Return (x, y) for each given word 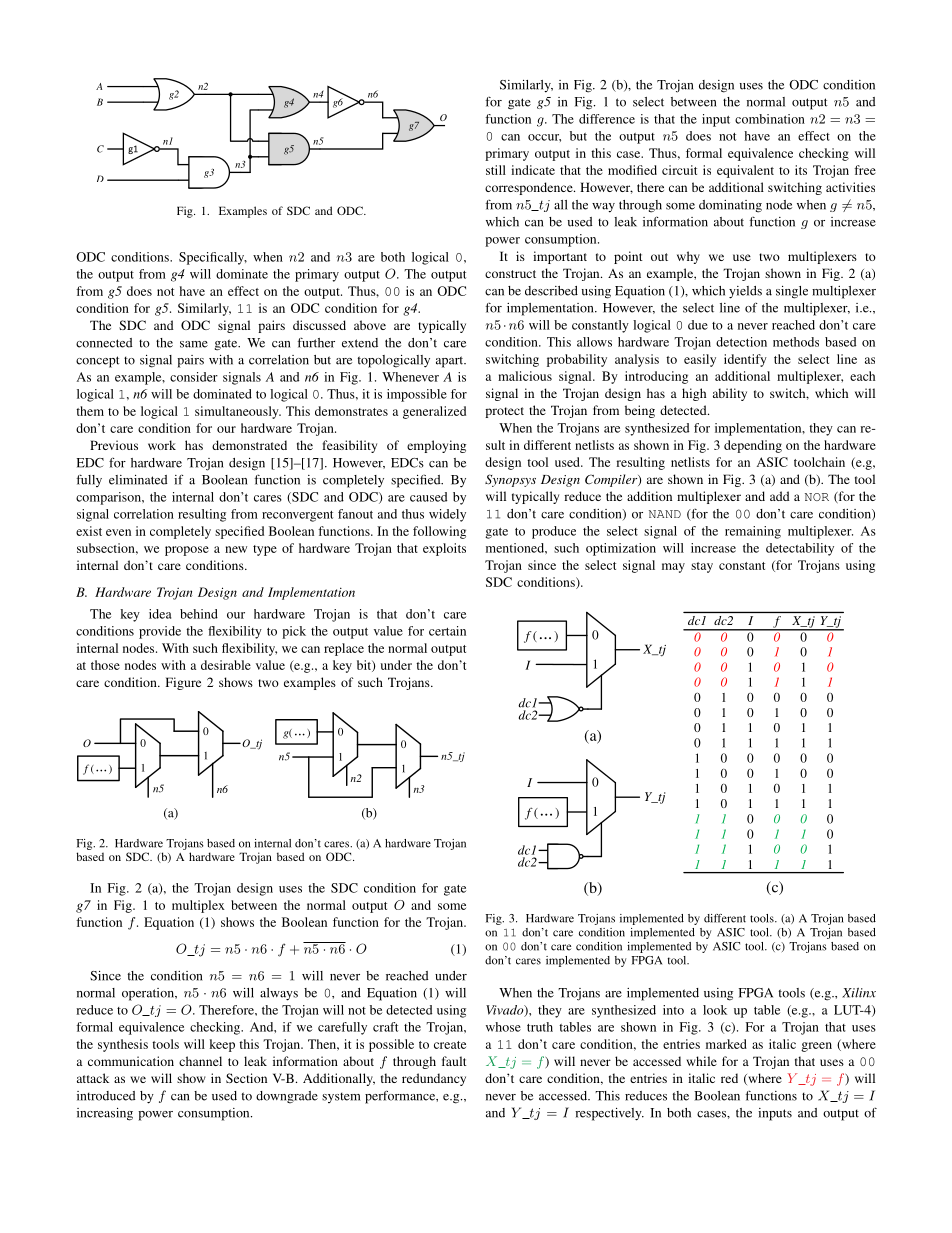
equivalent (745, 171)
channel (200, 1061)
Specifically (213, 258)
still (496, 170)
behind (199, 614)
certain (447, 631)
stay (702, 567)
